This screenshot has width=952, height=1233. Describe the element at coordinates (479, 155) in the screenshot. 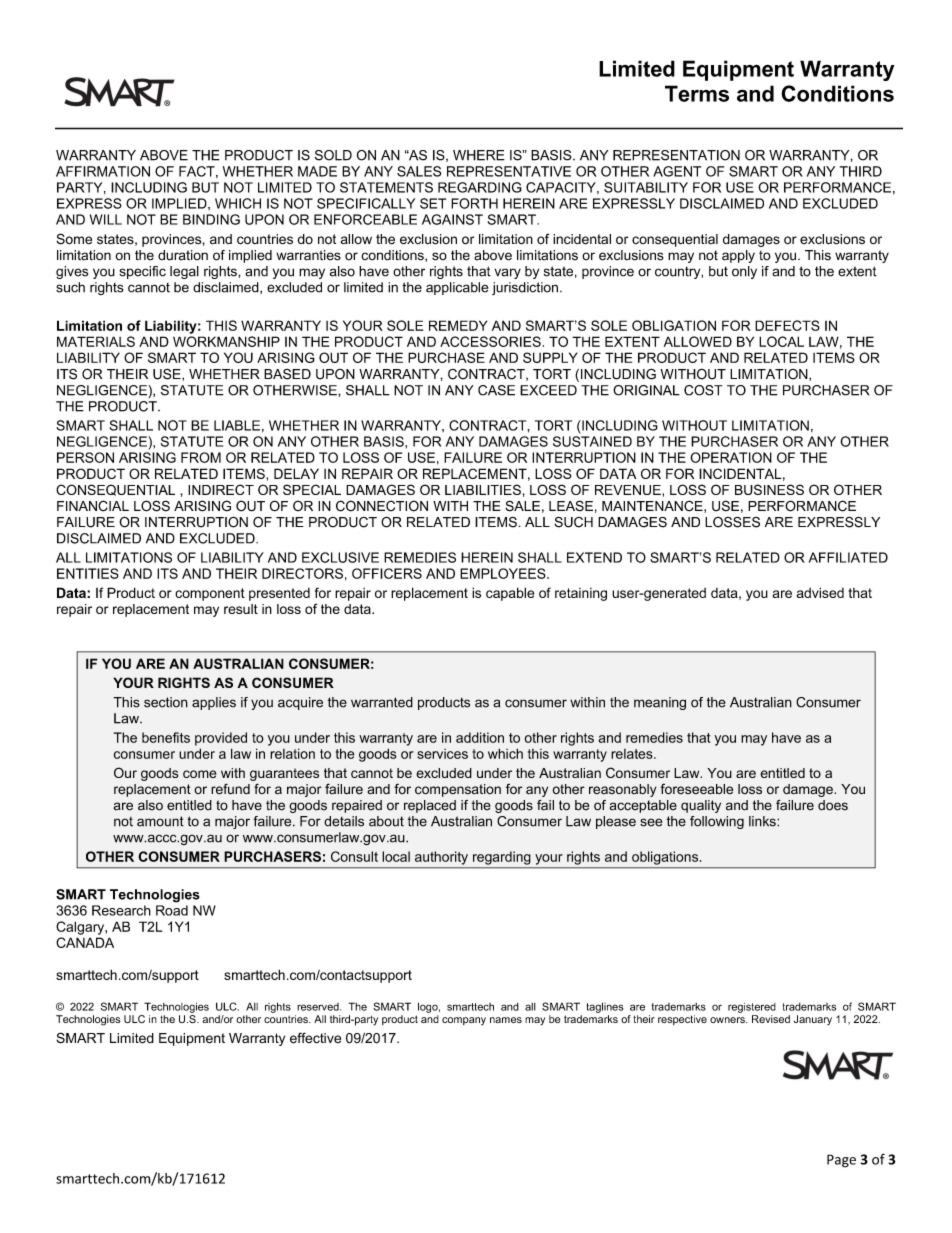

I see `WHERE` at that location.
